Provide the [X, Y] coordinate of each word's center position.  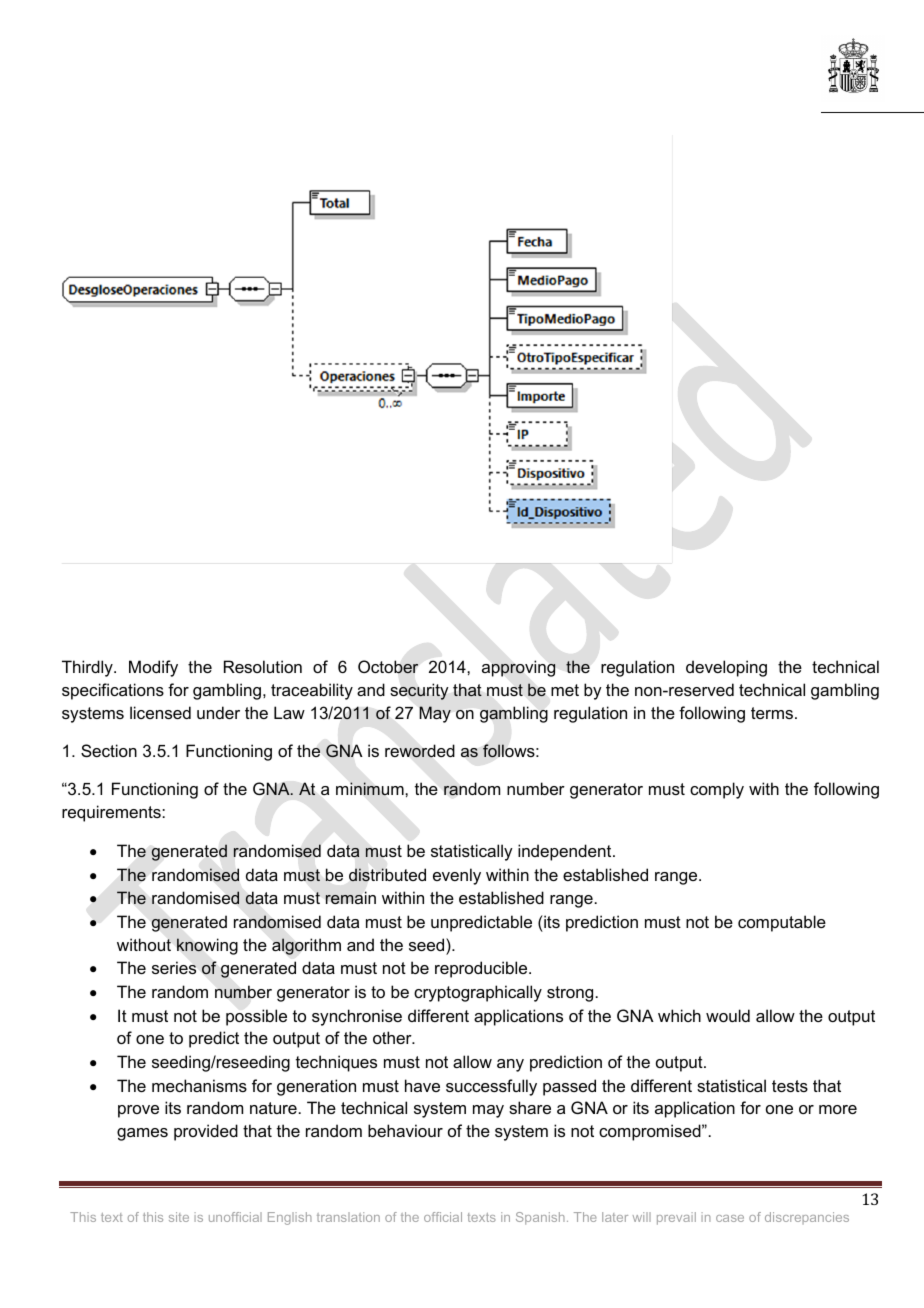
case [730, 1218]
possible [256, 1017]
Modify [153, 668]
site [179, 1217]
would [728, 1015]
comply [717, 790]
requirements [112, 813]
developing [726, 668]
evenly [457, 876]
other [393, 1037]
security [419, 691]
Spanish [540, 1218]
